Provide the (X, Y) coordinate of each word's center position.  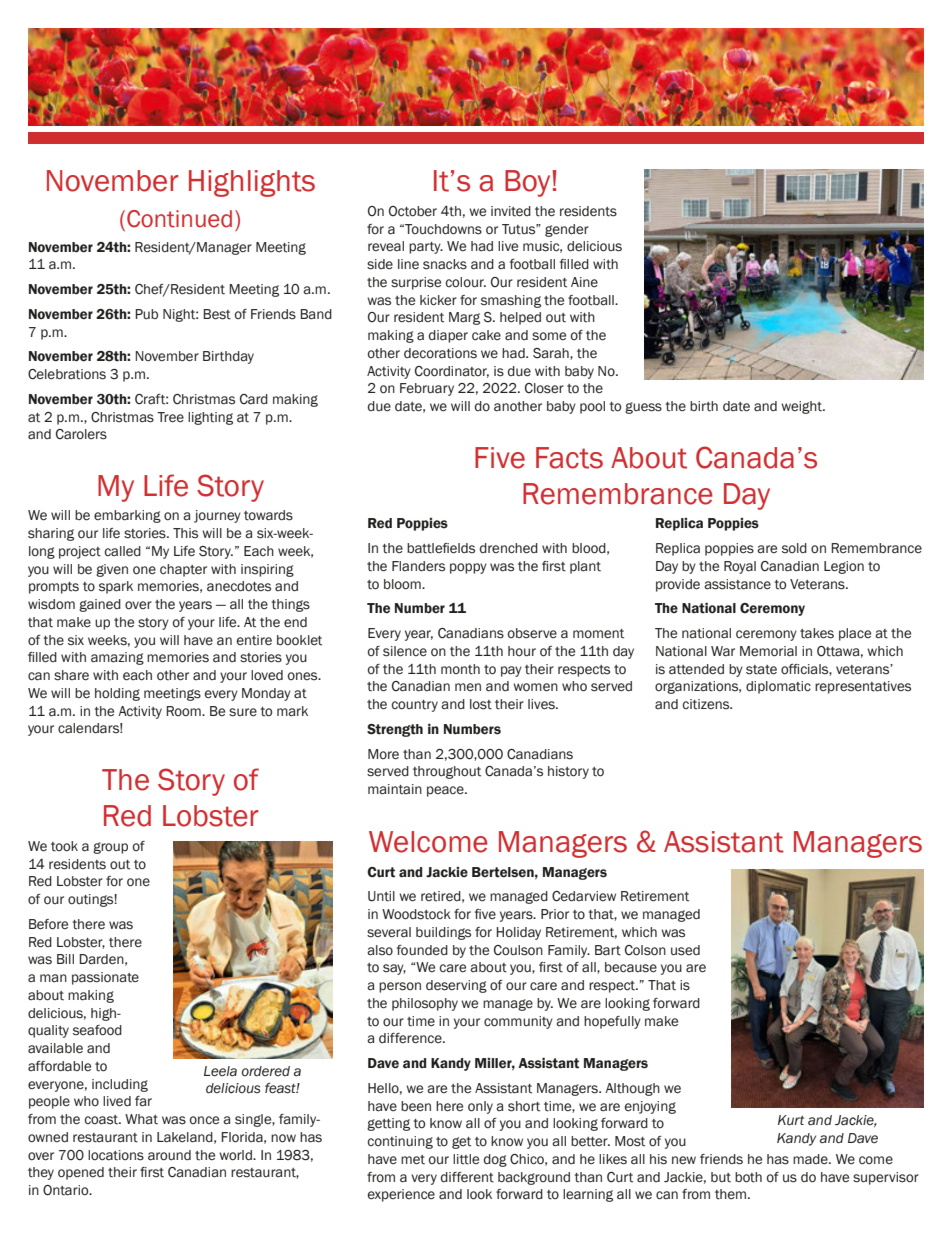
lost (481, 704)
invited (511, 211)
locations (116, 1155)
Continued (179, 219)
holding (117, 694)
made (811, 1159)
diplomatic (778, 687)
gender (567, 230)
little (466, 1159)
